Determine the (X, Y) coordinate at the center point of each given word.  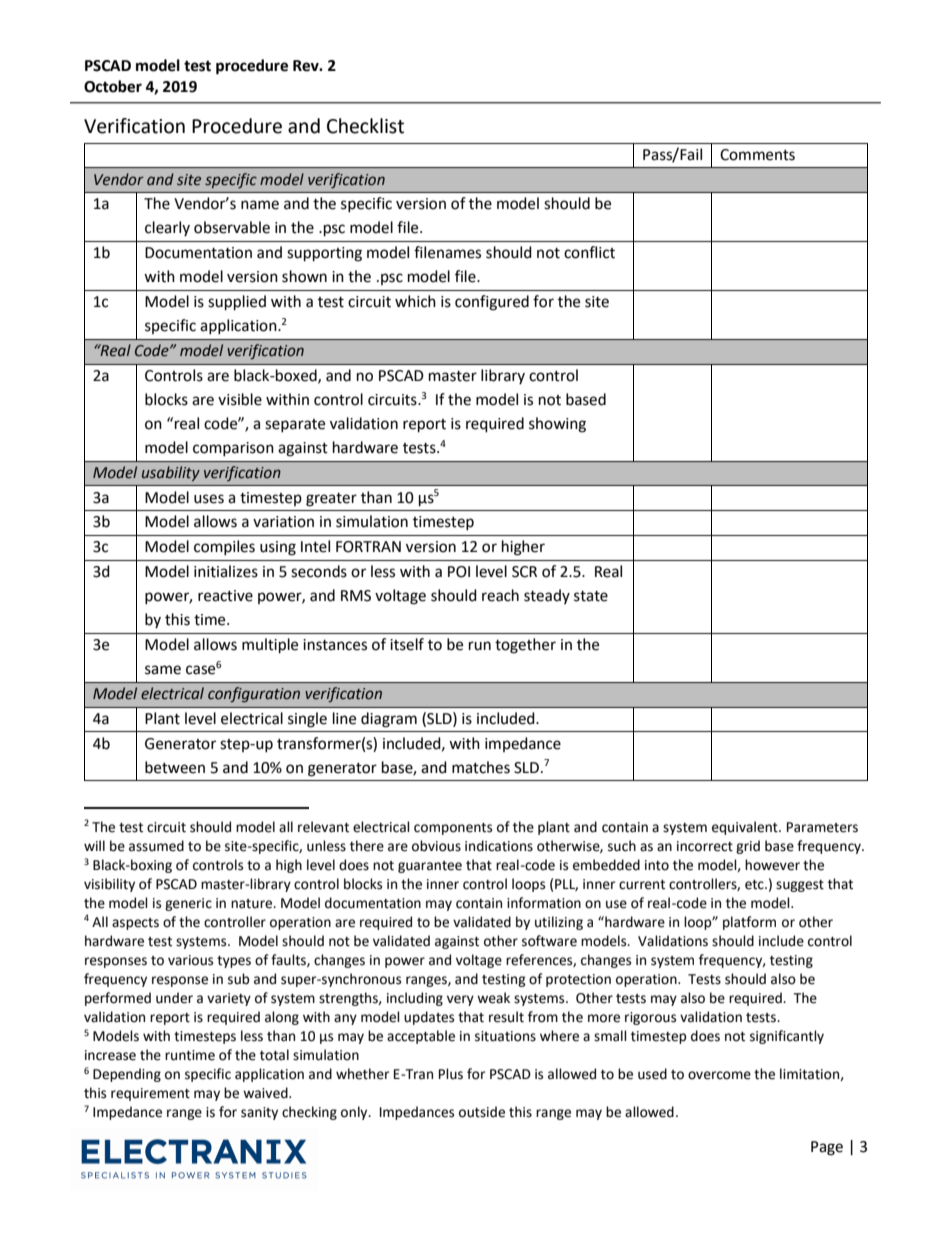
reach (500, 595)
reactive (225, 596)
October (113, 86)
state (591, 596)
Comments (757, 155)
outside (482, 1112)
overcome (719, 1075)
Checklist (365, 126)
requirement (150, 1094)
